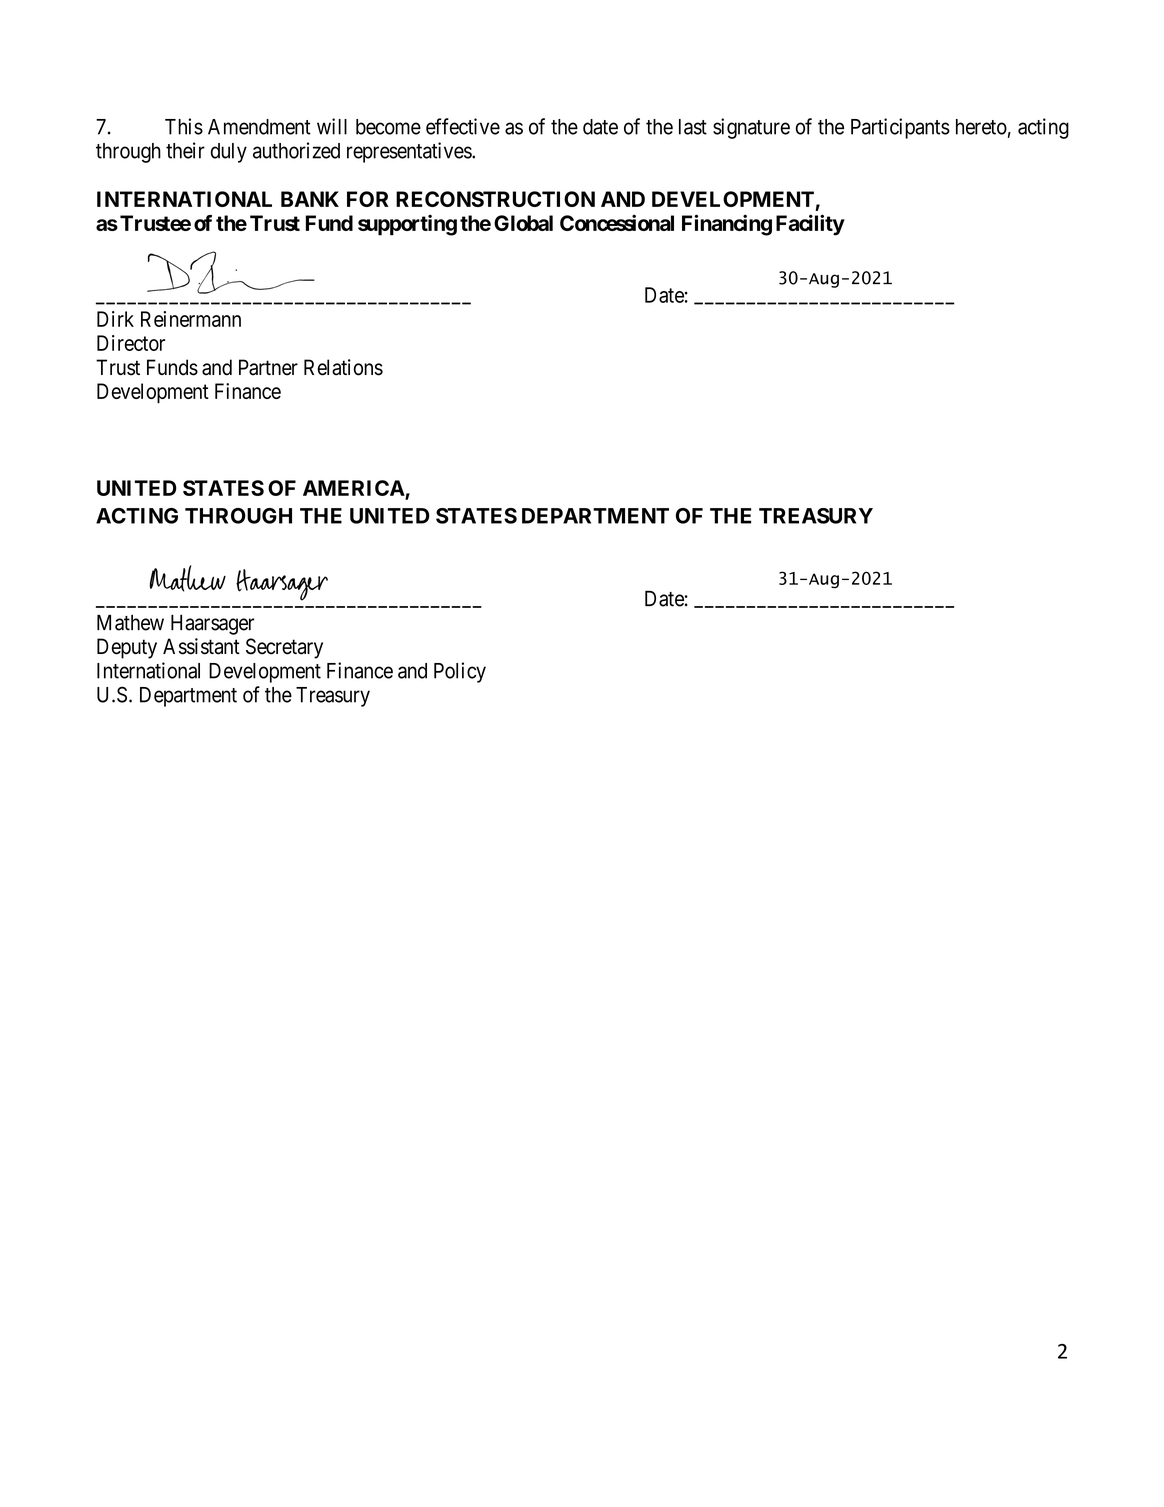 This screenshot has width=1164, height=1507. What do you see at coordinates (268, 367) in the screenshot?
I see `Partner` at bounding box center [268, 367].
